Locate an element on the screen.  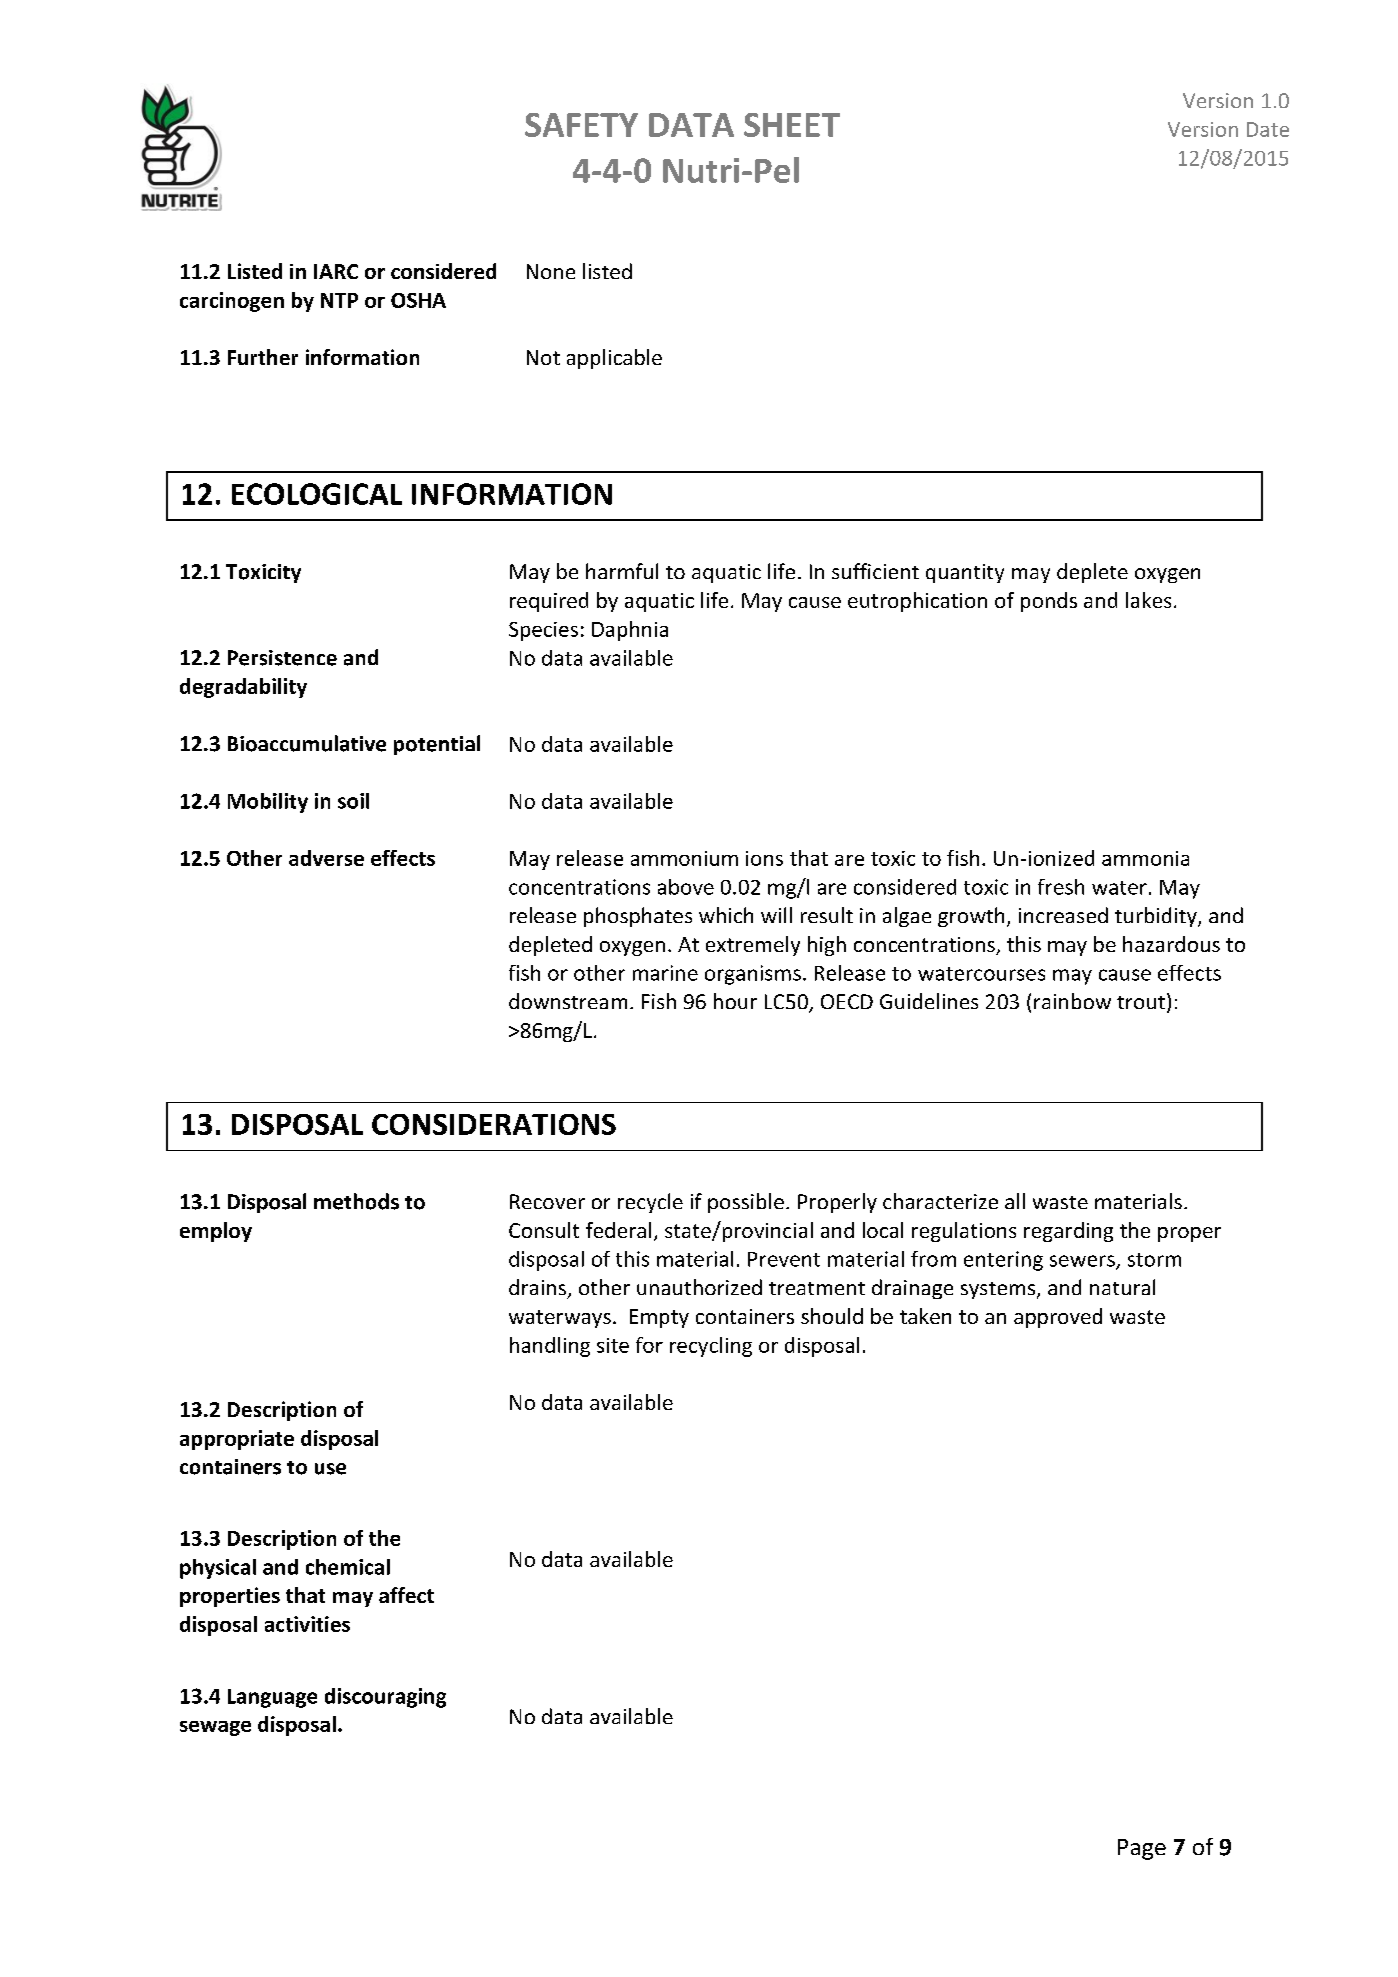
Prevent is located at coordinates (784, 1259).
